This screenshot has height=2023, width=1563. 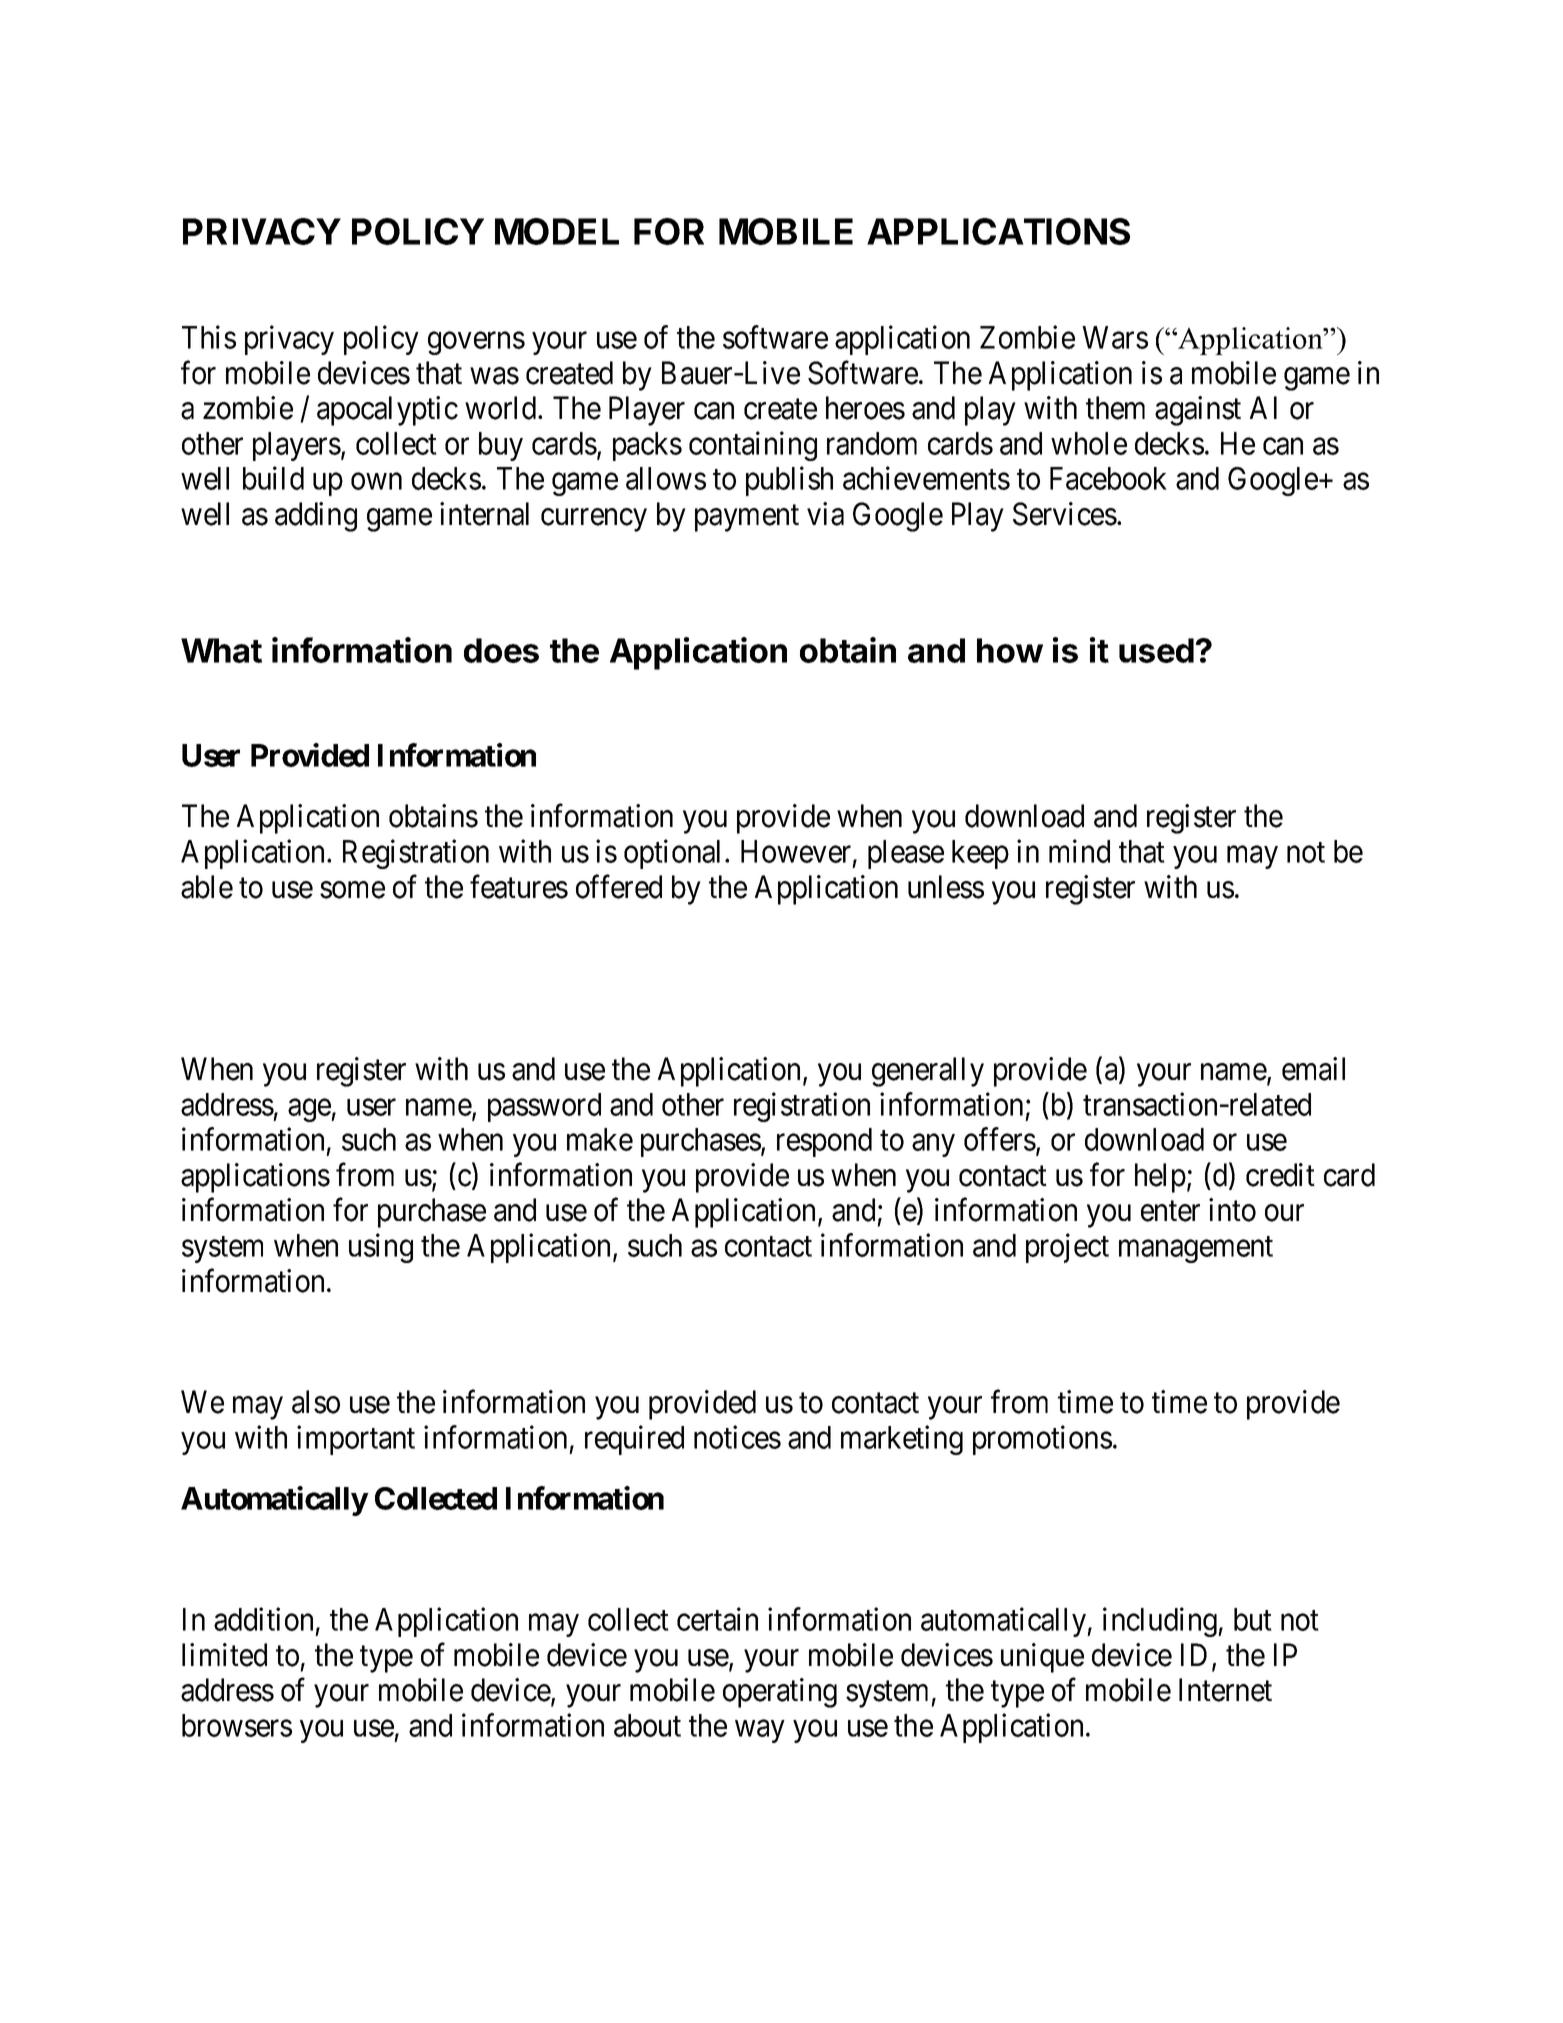 What do you see at coordinates (209, 337) in the screenshot?
I see `This` at bounding box center [209, 337].
